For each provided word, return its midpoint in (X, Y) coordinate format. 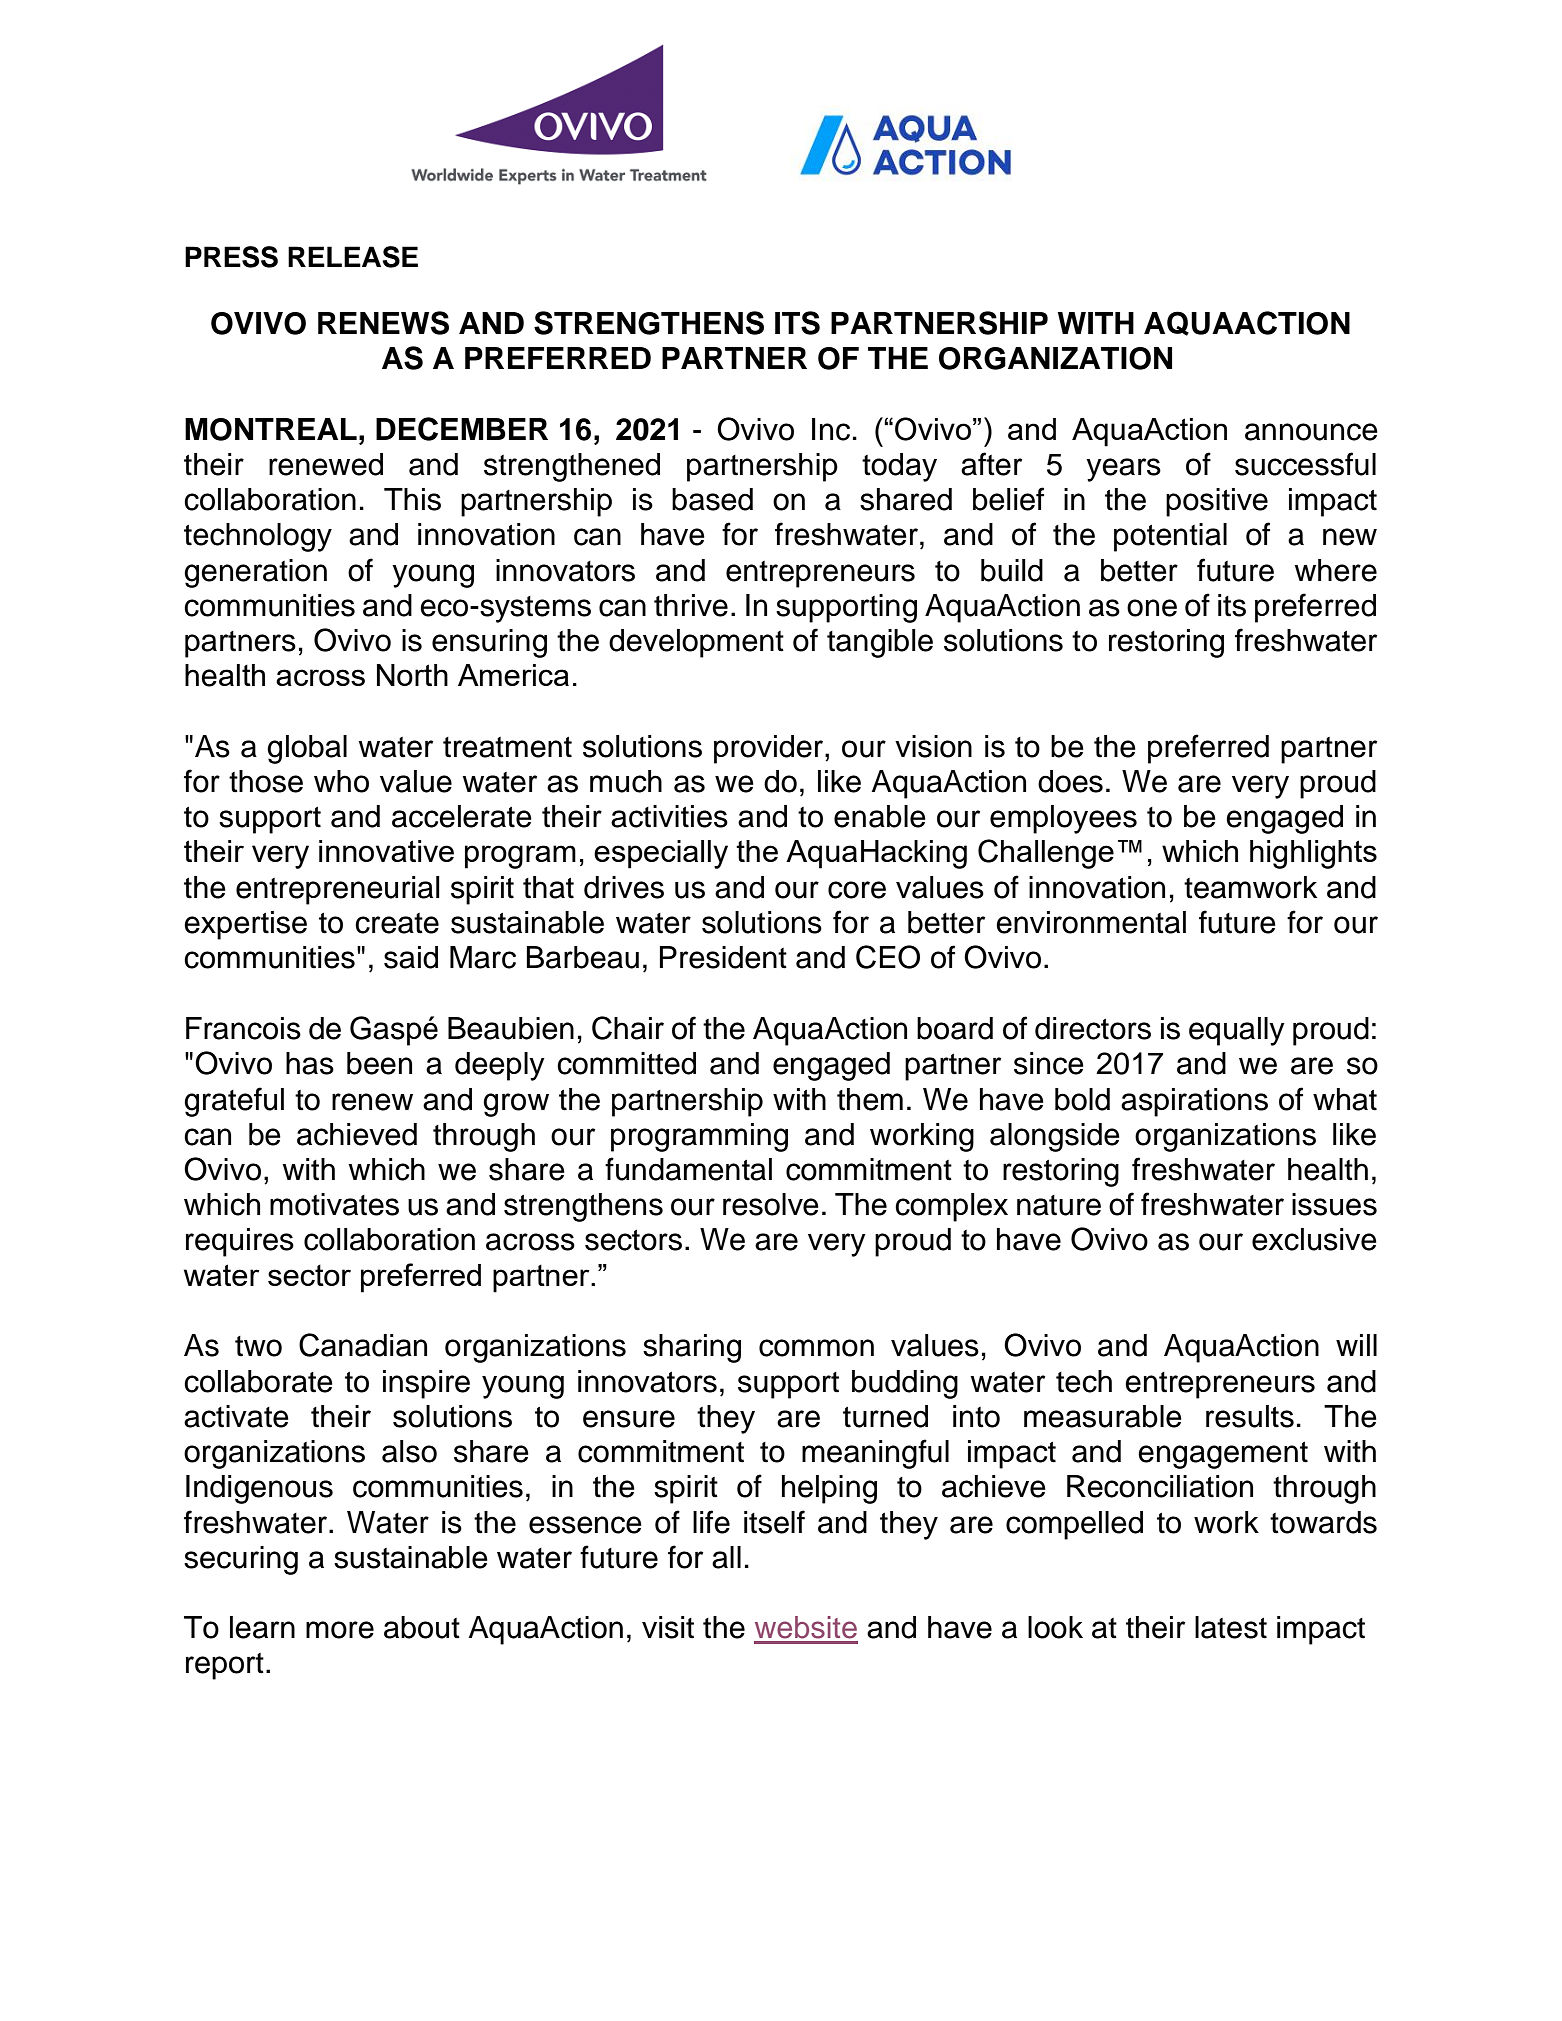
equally (1237, 1031)
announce (1311, 432)
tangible (880, 643)
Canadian (363, 1345)
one (1152, 608)
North (412, 675)
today (899, 467)
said (411, 957)
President (723, 957)
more (340, 1630)
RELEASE (353, 257)
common (816, 1348)
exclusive (1314, 1239)
